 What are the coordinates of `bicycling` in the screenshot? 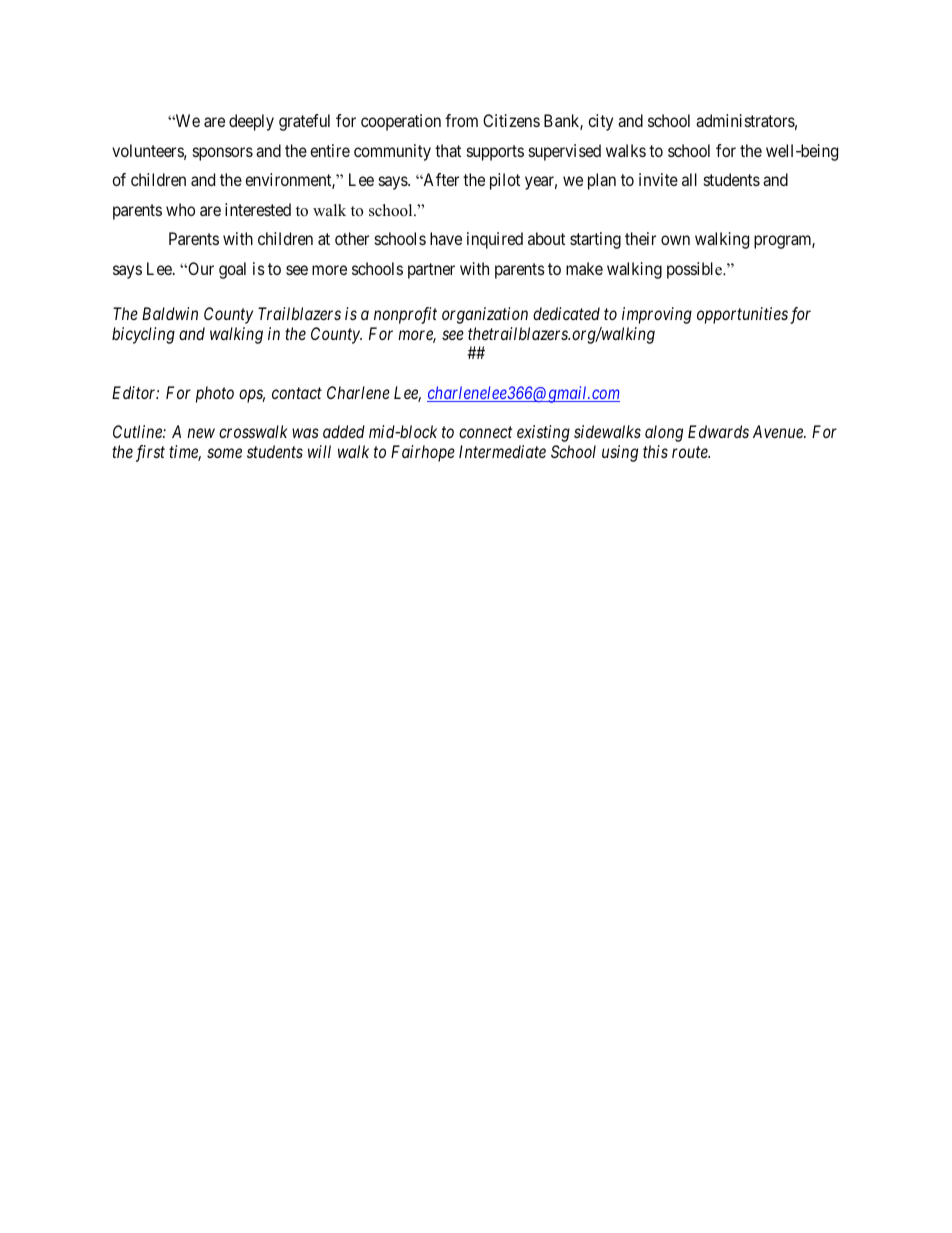 It's located at (143, 335).
